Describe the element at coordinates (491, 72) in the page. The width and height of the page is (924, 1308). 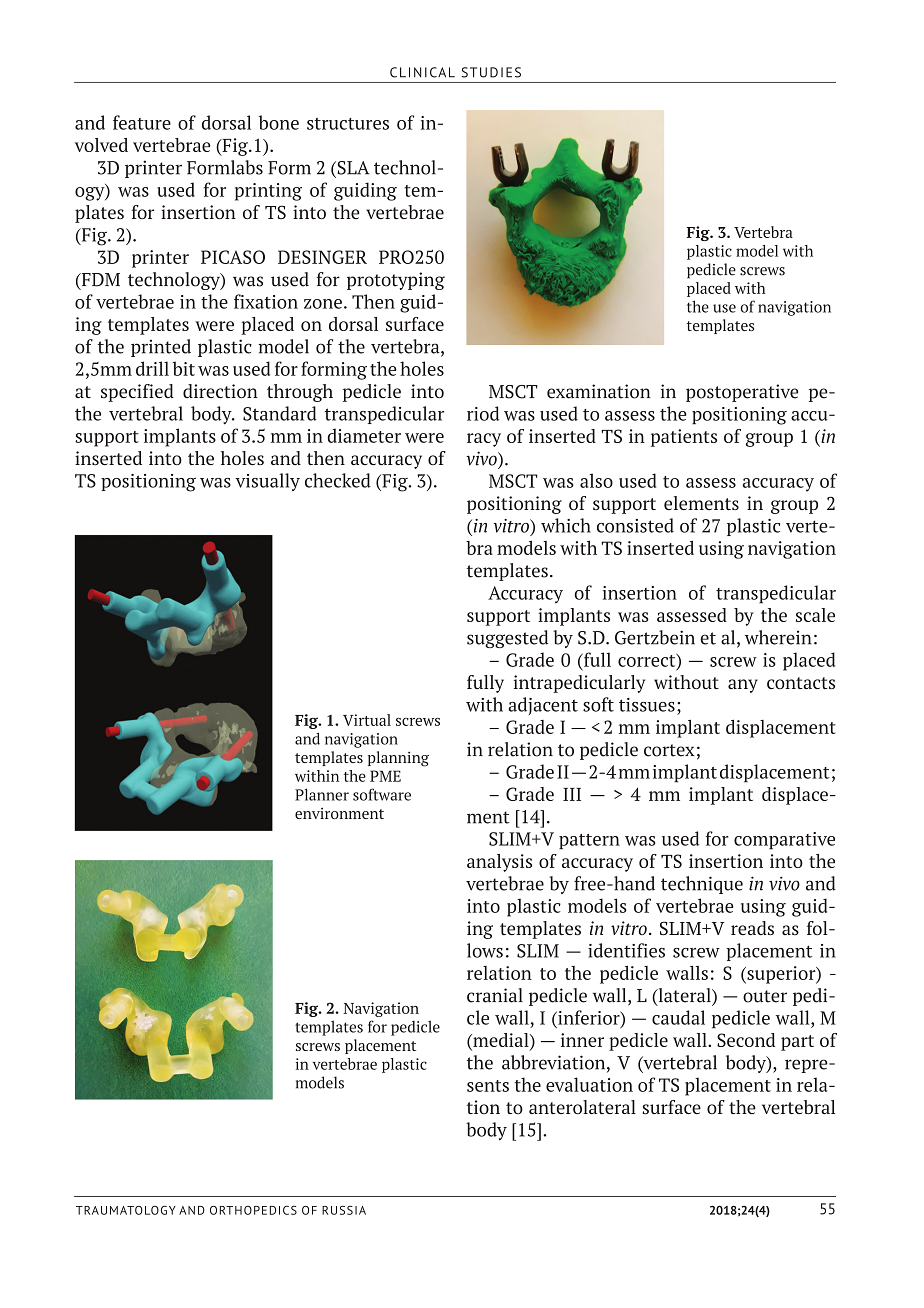
I see `STUDIES` at that location.
